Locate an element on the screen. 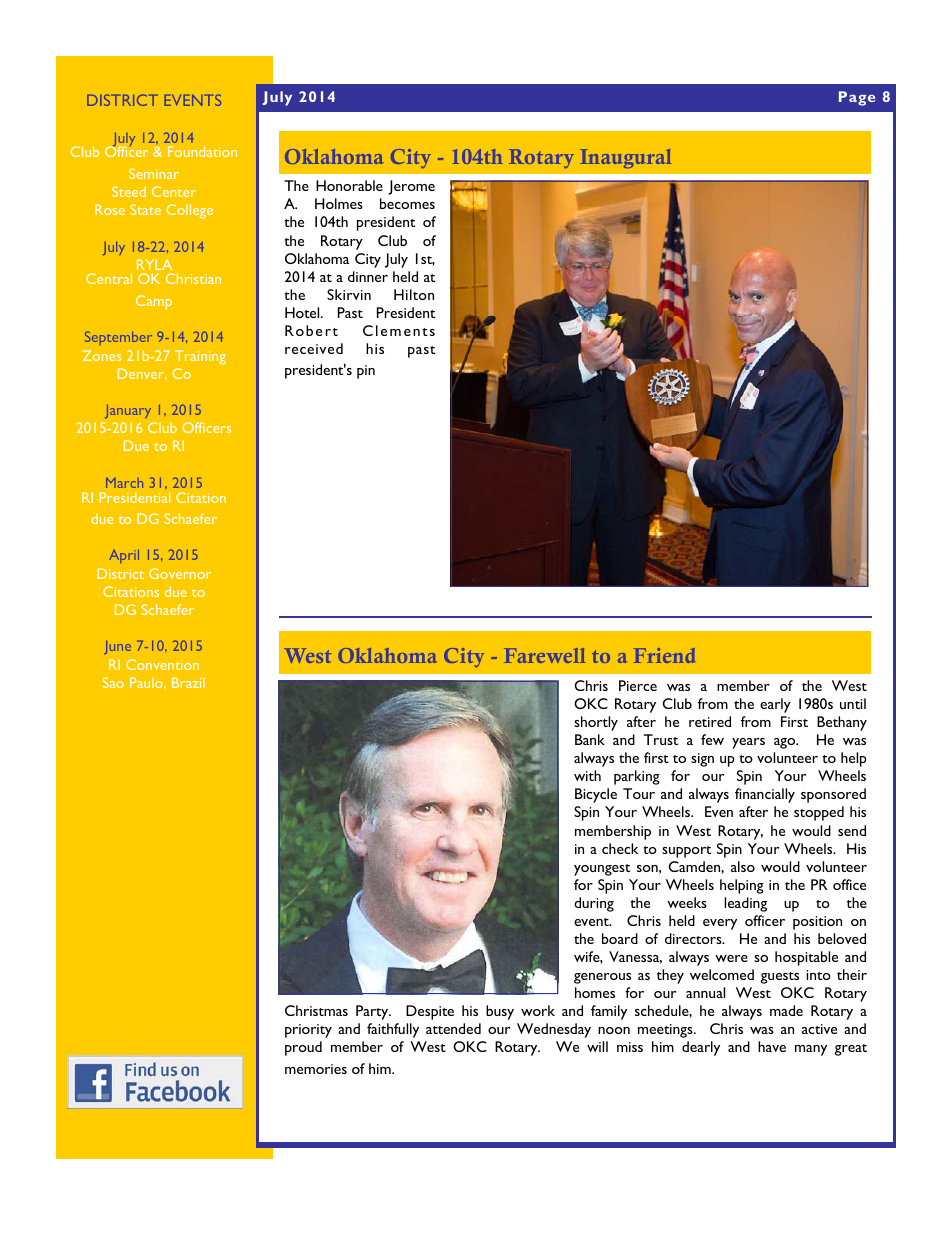 The width and height of the screenshot is (952, 1233). have is located at coordinates (772, 1046).
